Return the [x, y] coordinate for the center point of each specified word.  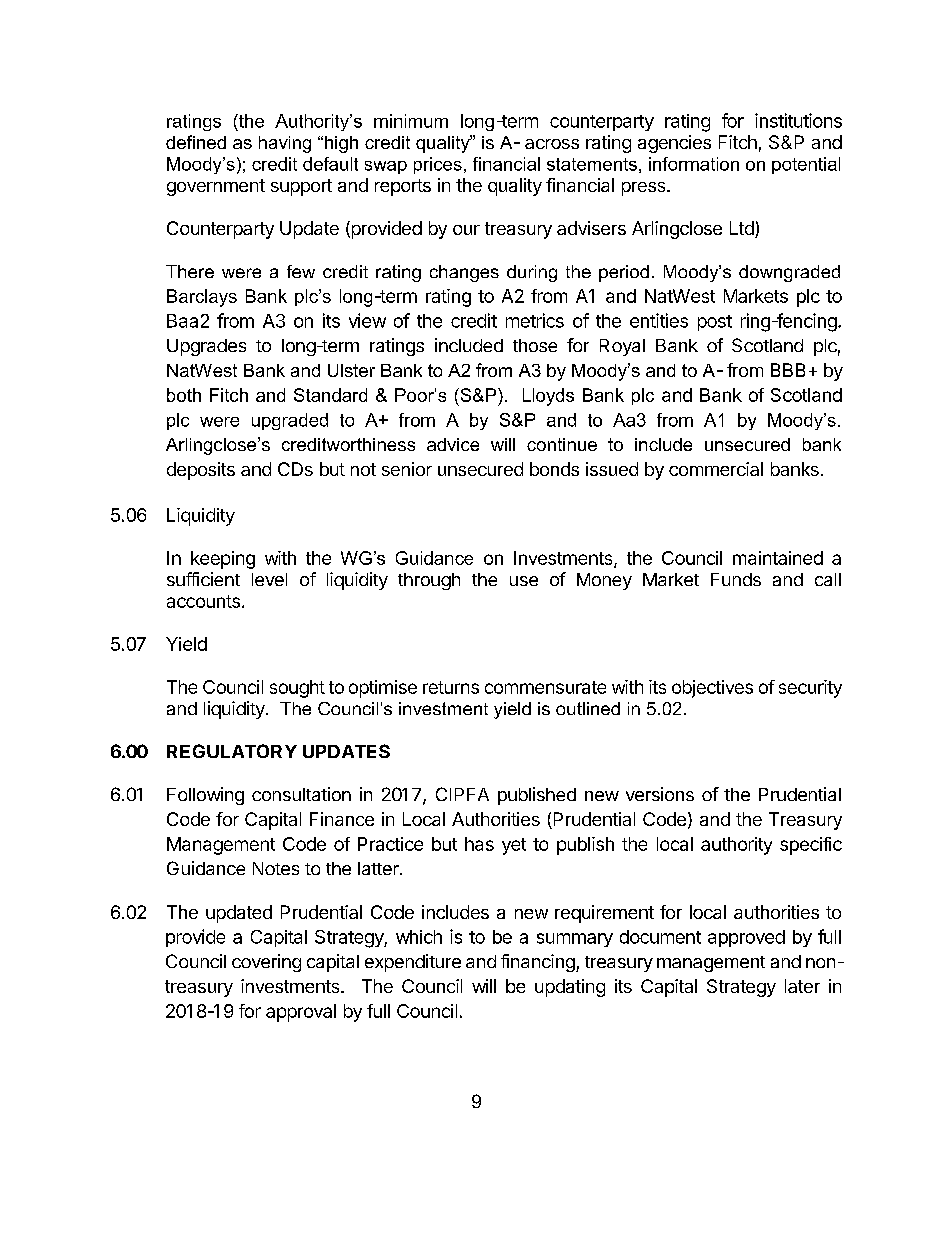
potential [806, 165]
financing [539, 963]
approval [301, 1013]
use [524, 581]
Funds [736, 579]
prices [438, 165]
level [269, 579]
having [285, 144]
